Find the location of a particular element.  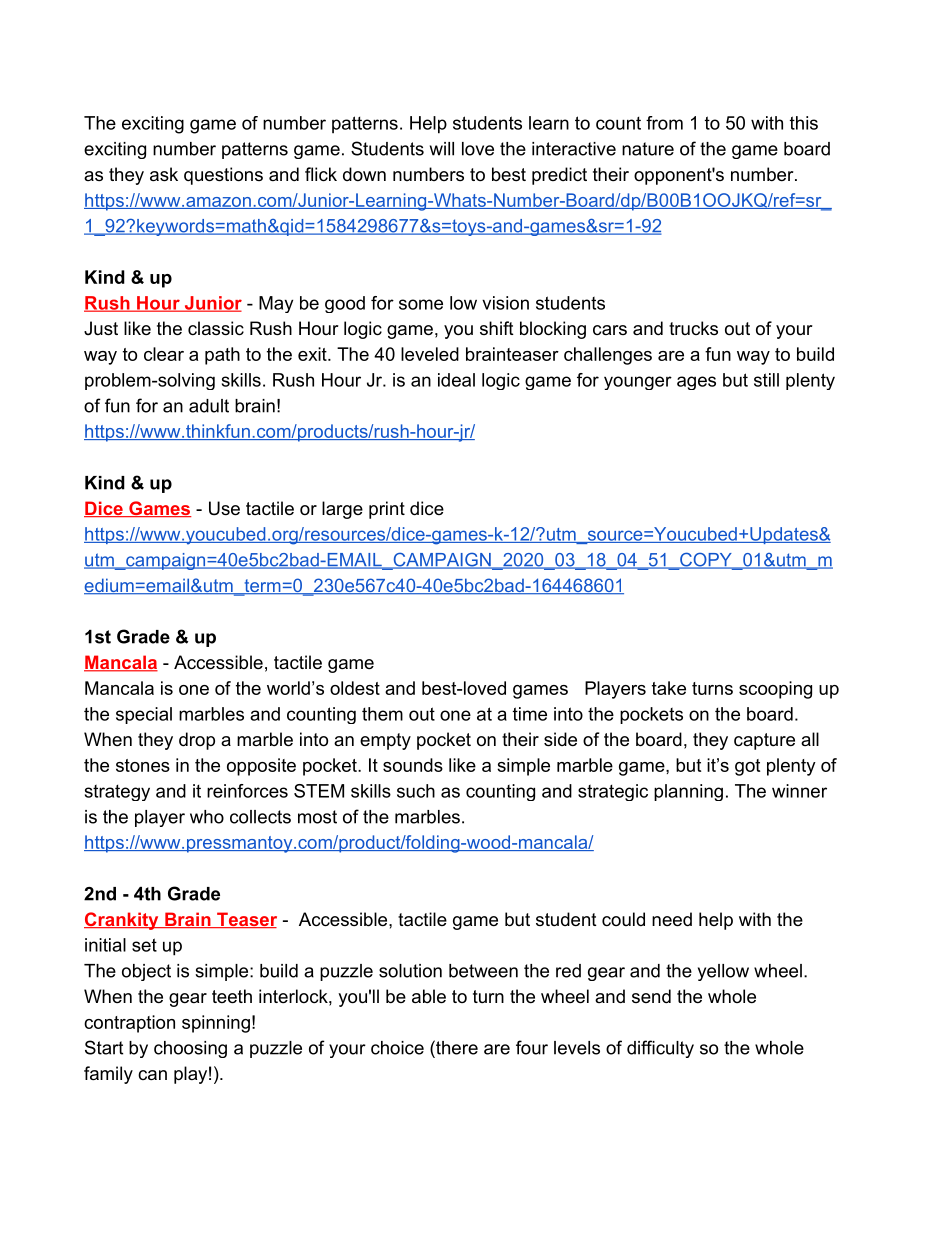

sounds is located at coordinates (413, 765).
